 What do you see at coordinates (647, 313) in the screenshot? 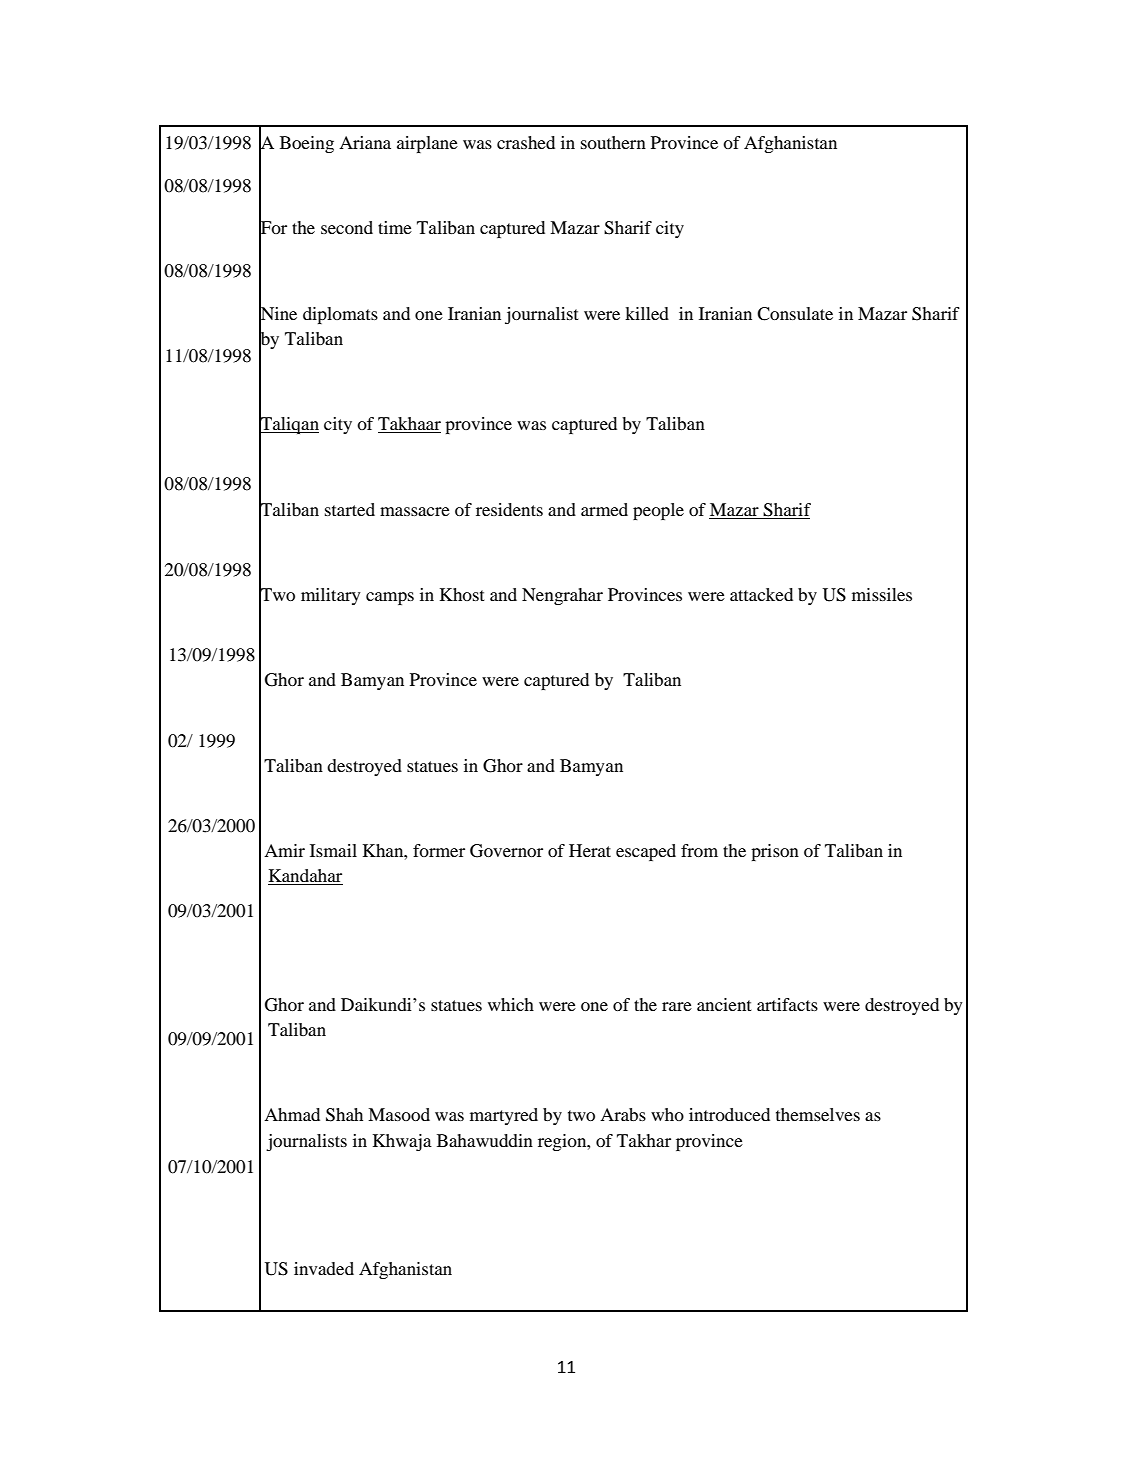
I see `killed` at bounding box center [647, 313].
